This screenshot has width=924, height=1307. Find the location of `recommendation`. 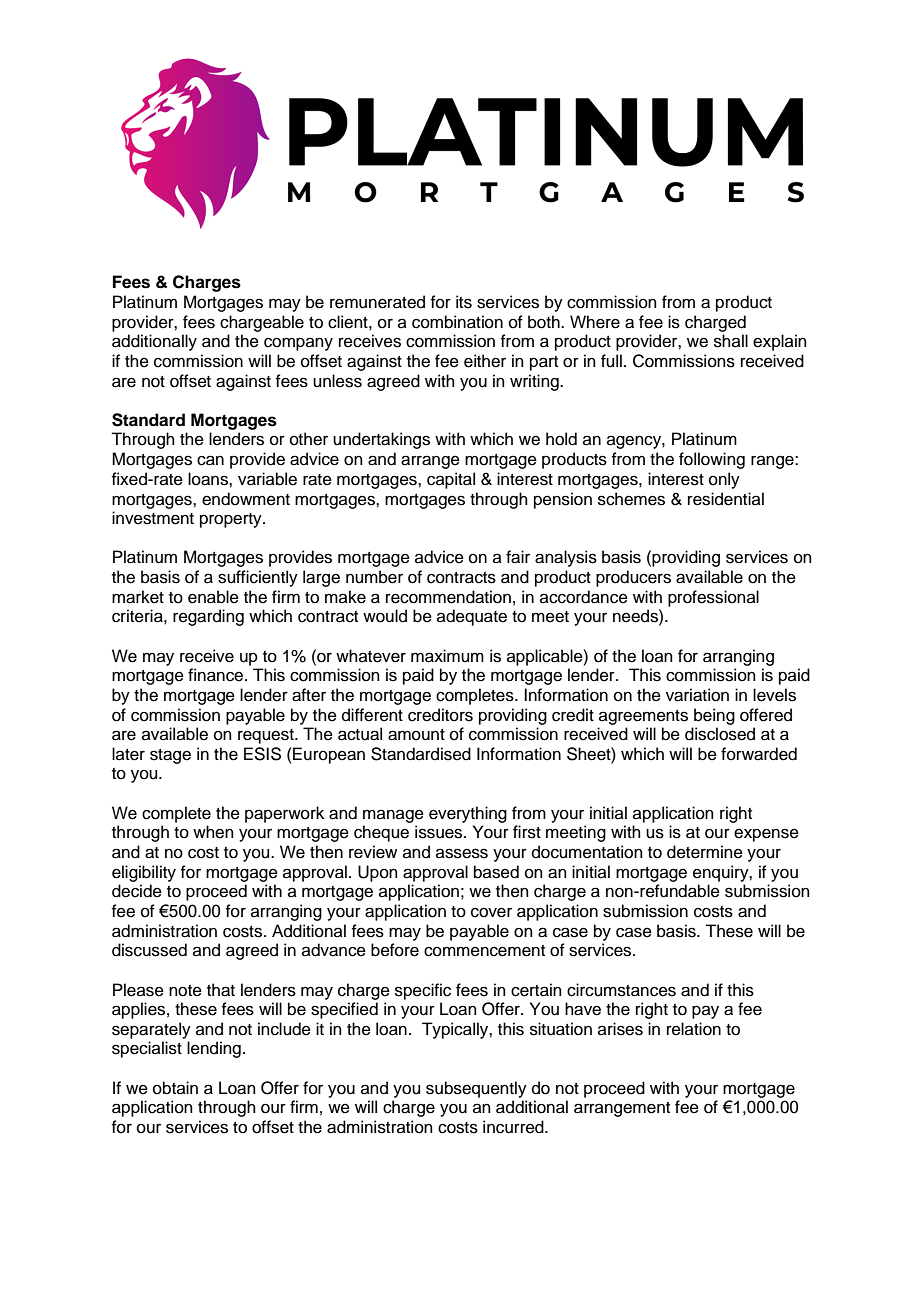

recommendation is located at coordinates (448, 597).
